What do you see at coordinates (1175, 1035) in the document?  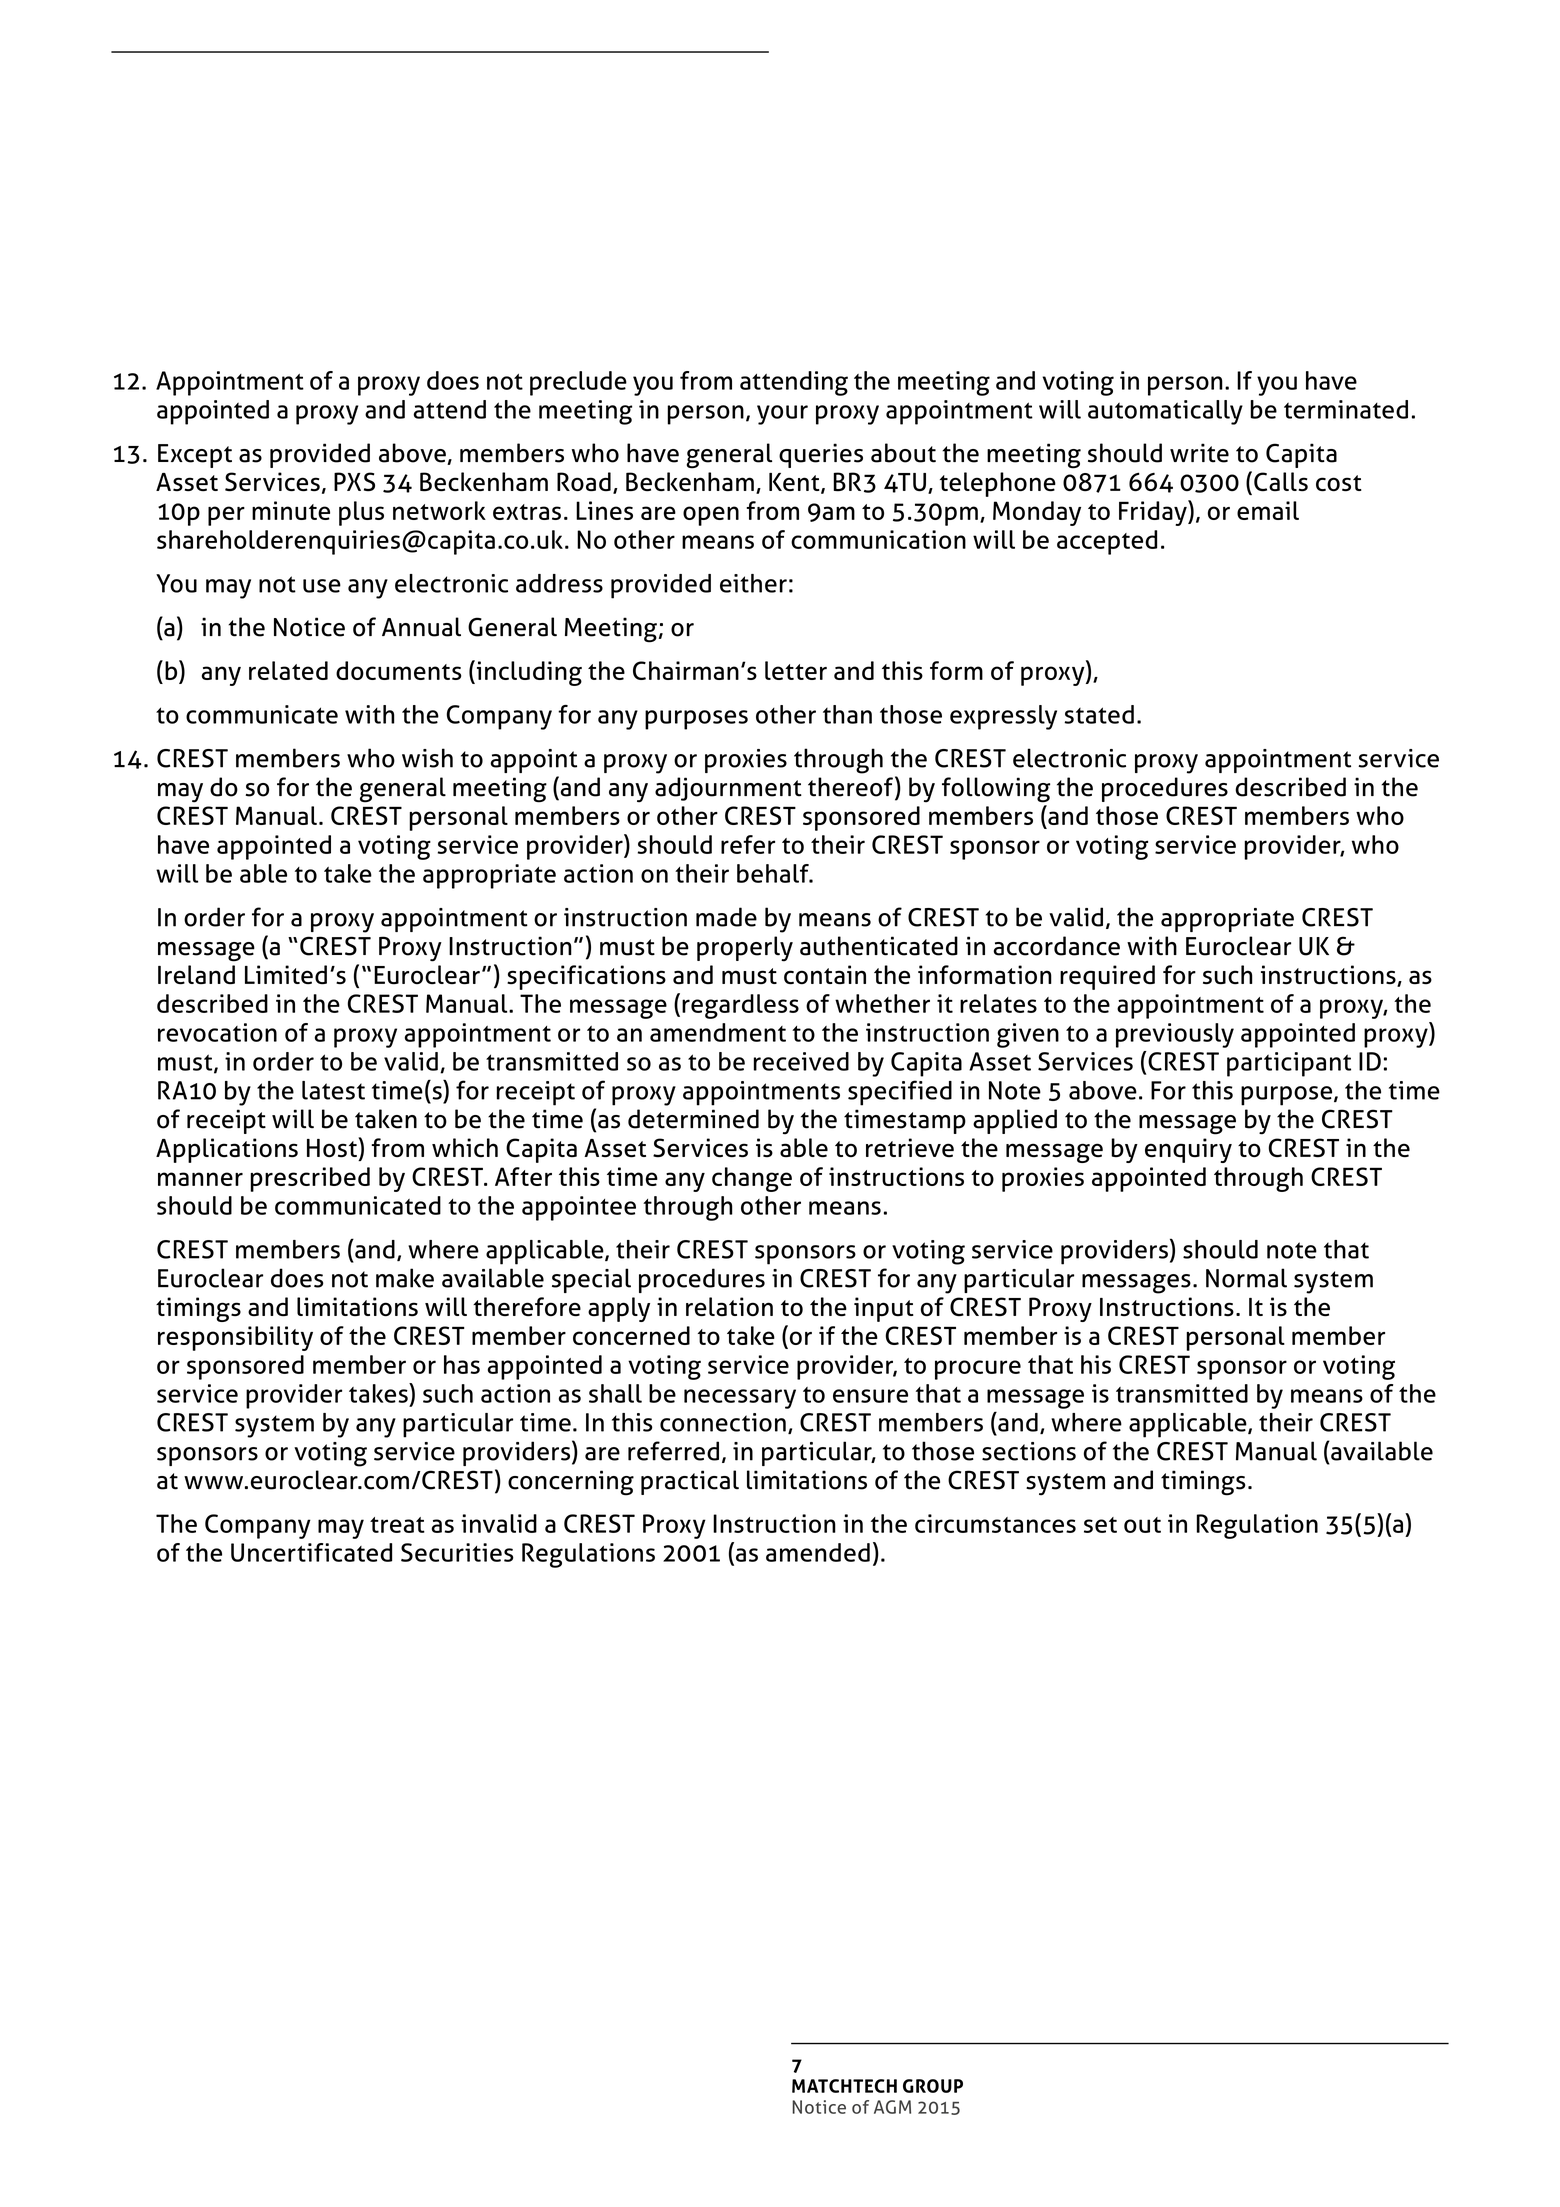 I see `previously` at bounding box center [1175, 1035].
